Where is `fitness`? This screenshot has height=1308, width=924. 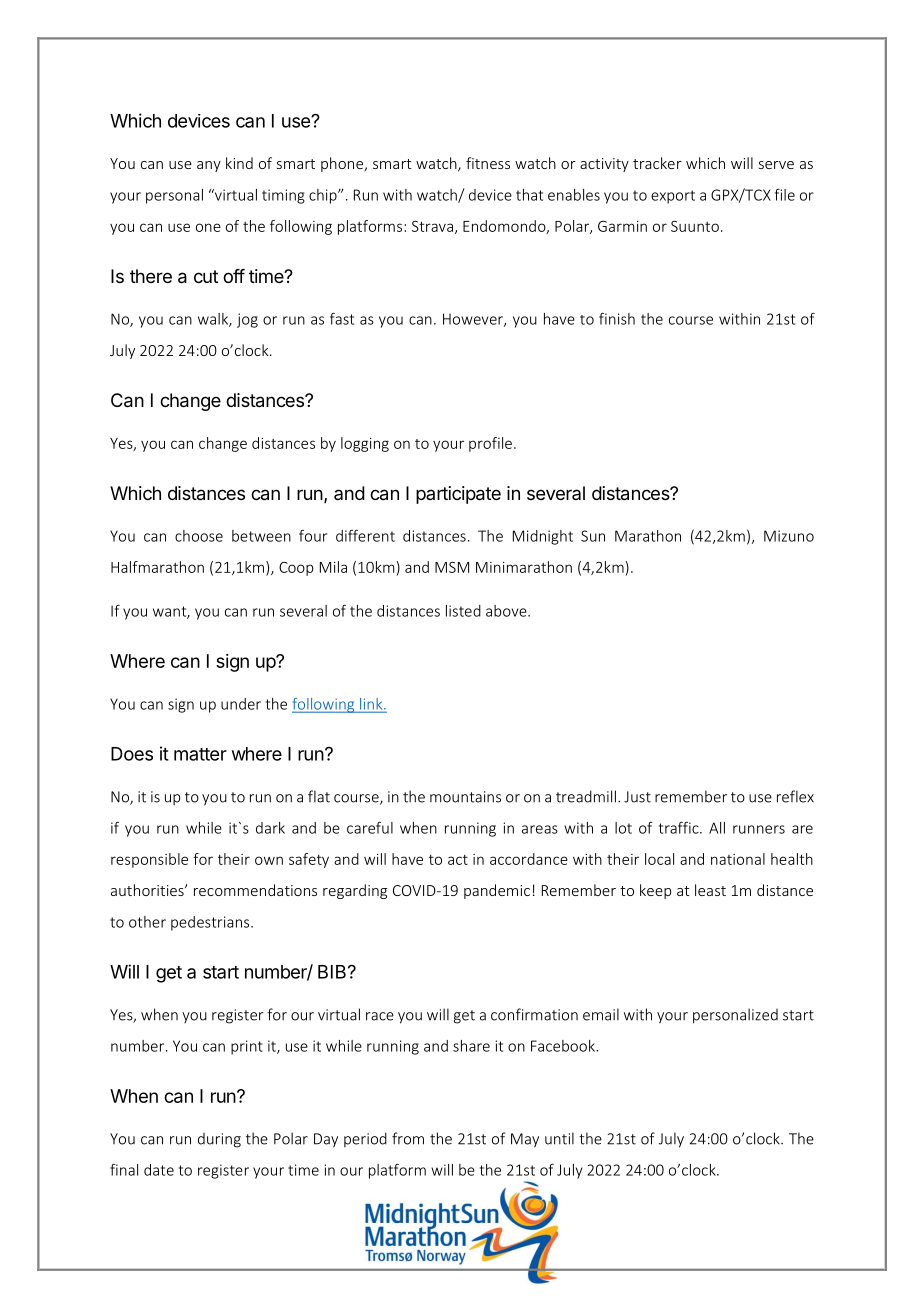
fitness is located at coordinates (488, 163).
